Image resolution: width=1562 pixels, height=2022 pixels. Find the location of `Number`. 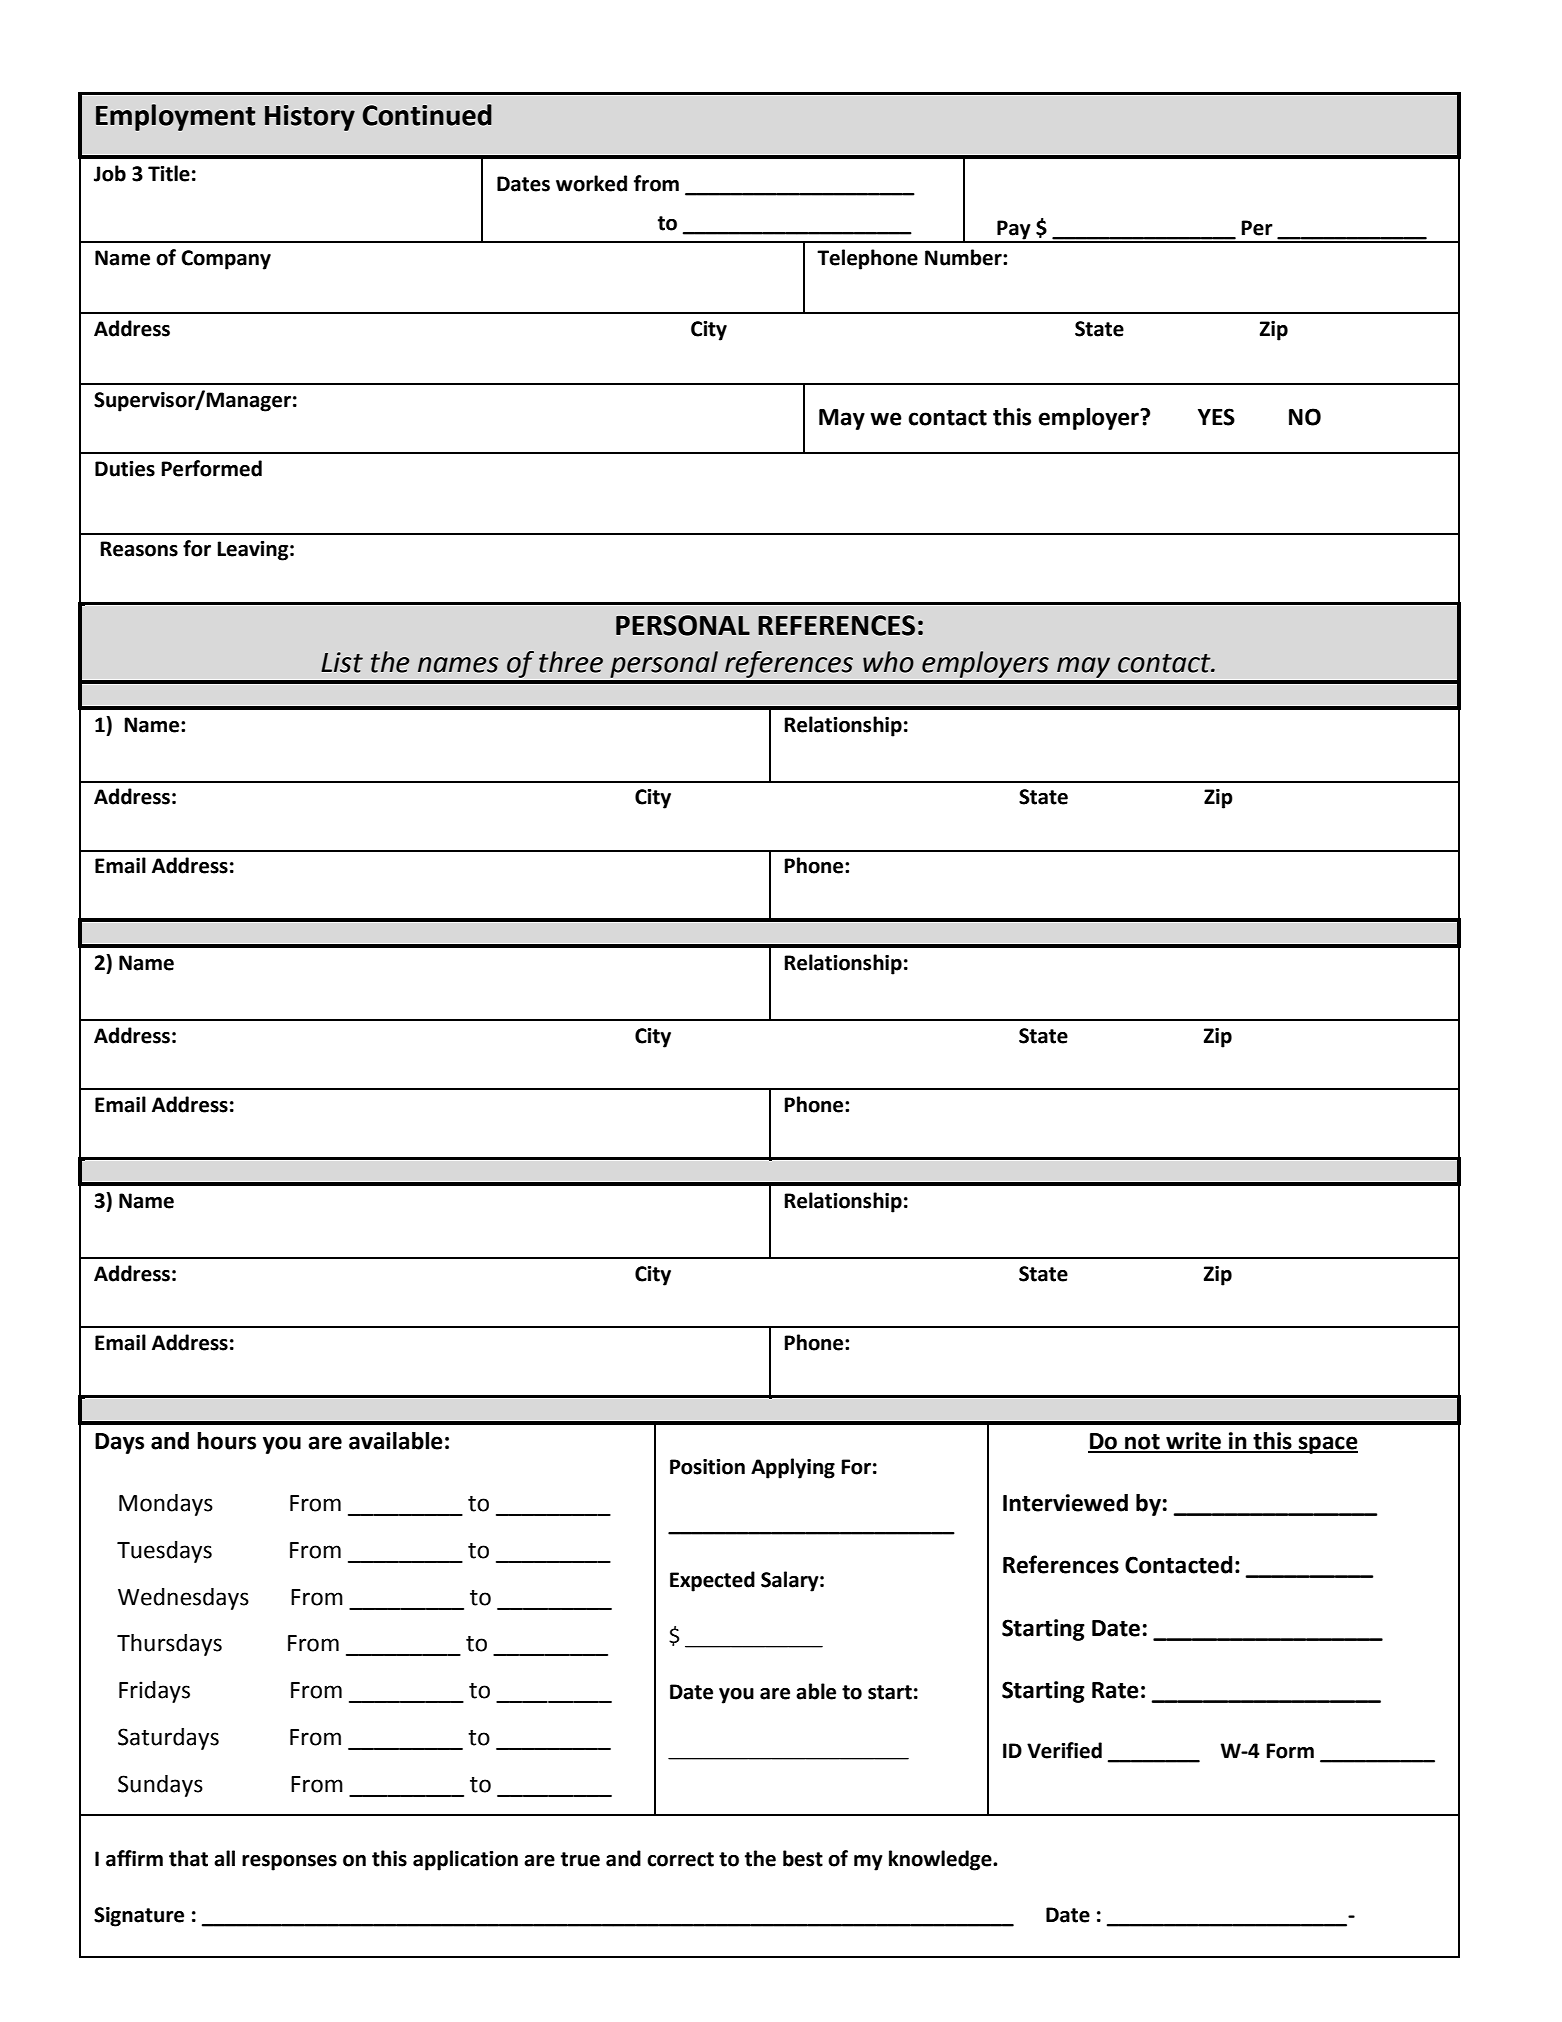

Number is located at coordinates (964, 257).
